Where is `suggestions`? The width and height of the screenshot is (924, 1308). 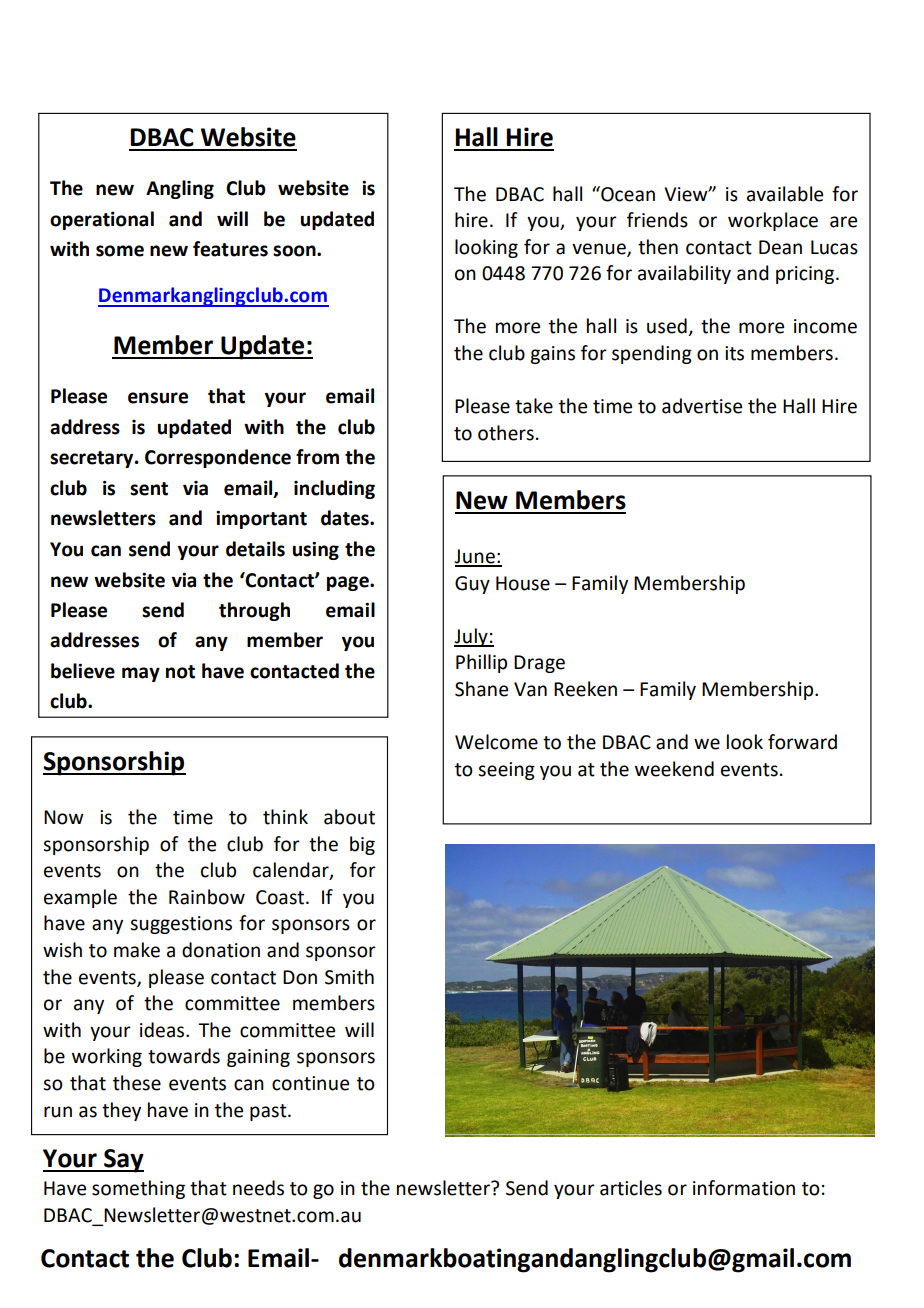 suggestions is located at coordinates (181, 925).
